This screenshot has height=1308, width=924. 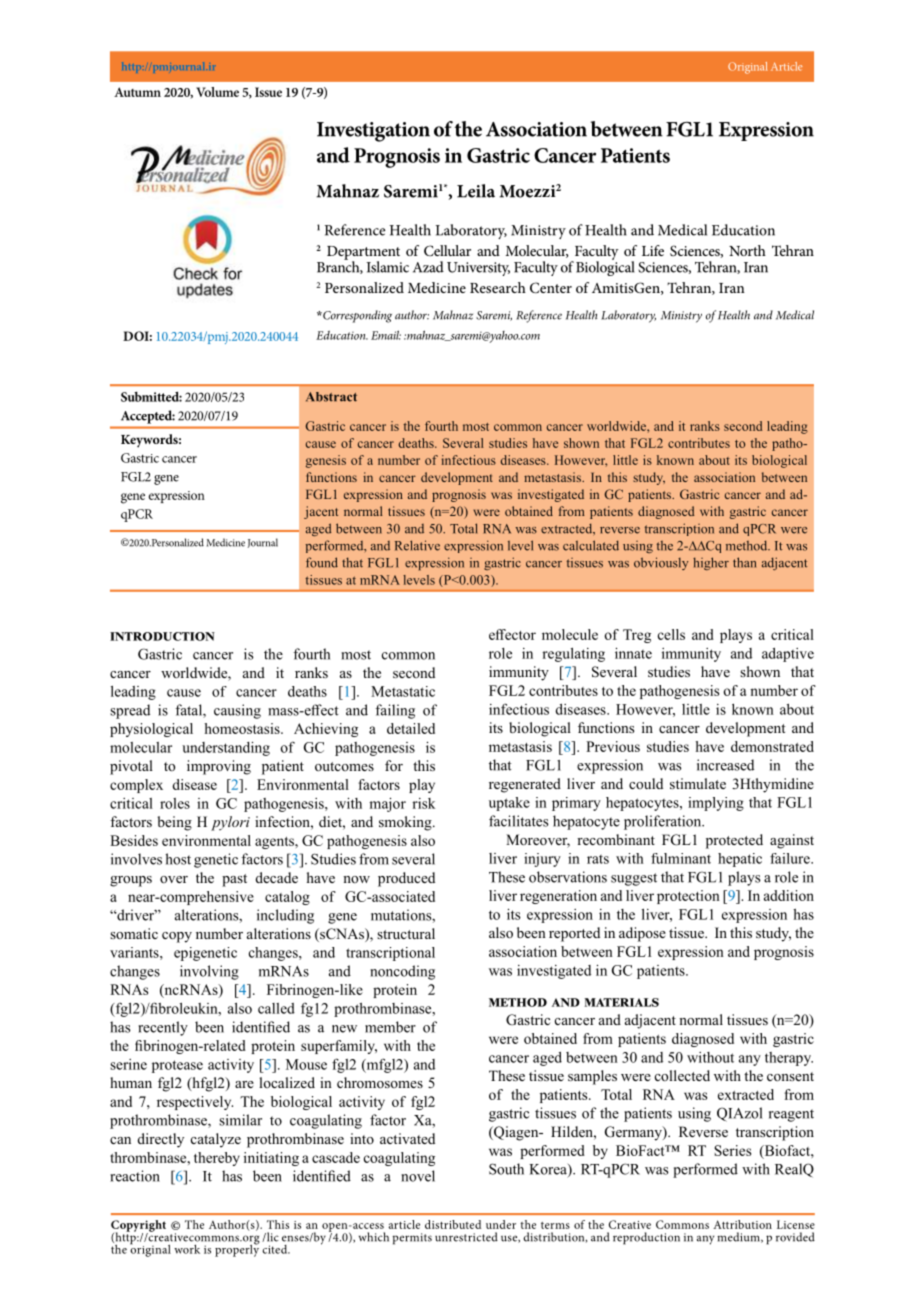 I want to click on Abstract, so click(x=331, y=397).
